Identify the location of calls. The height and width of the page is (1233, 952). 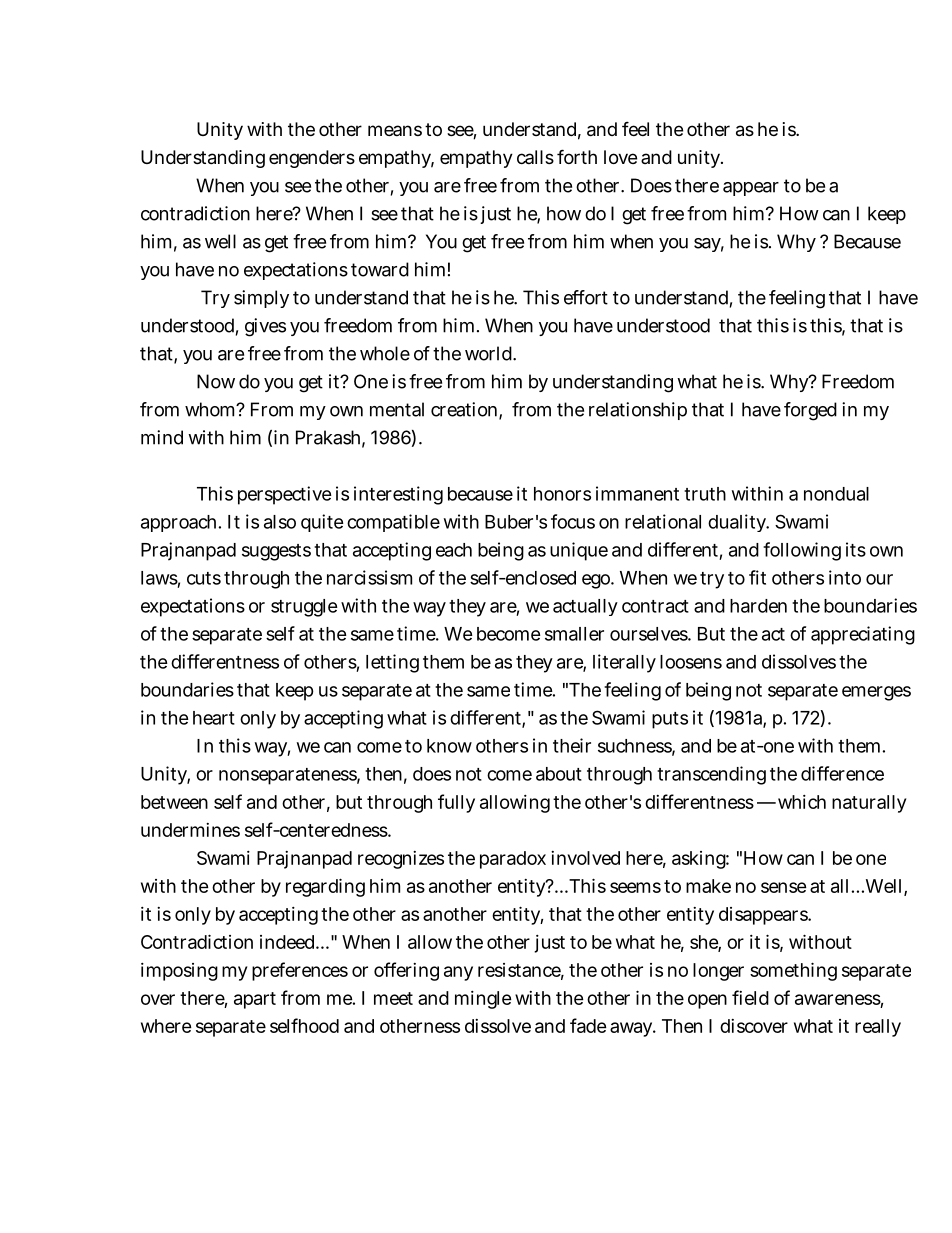
(535, 157).
